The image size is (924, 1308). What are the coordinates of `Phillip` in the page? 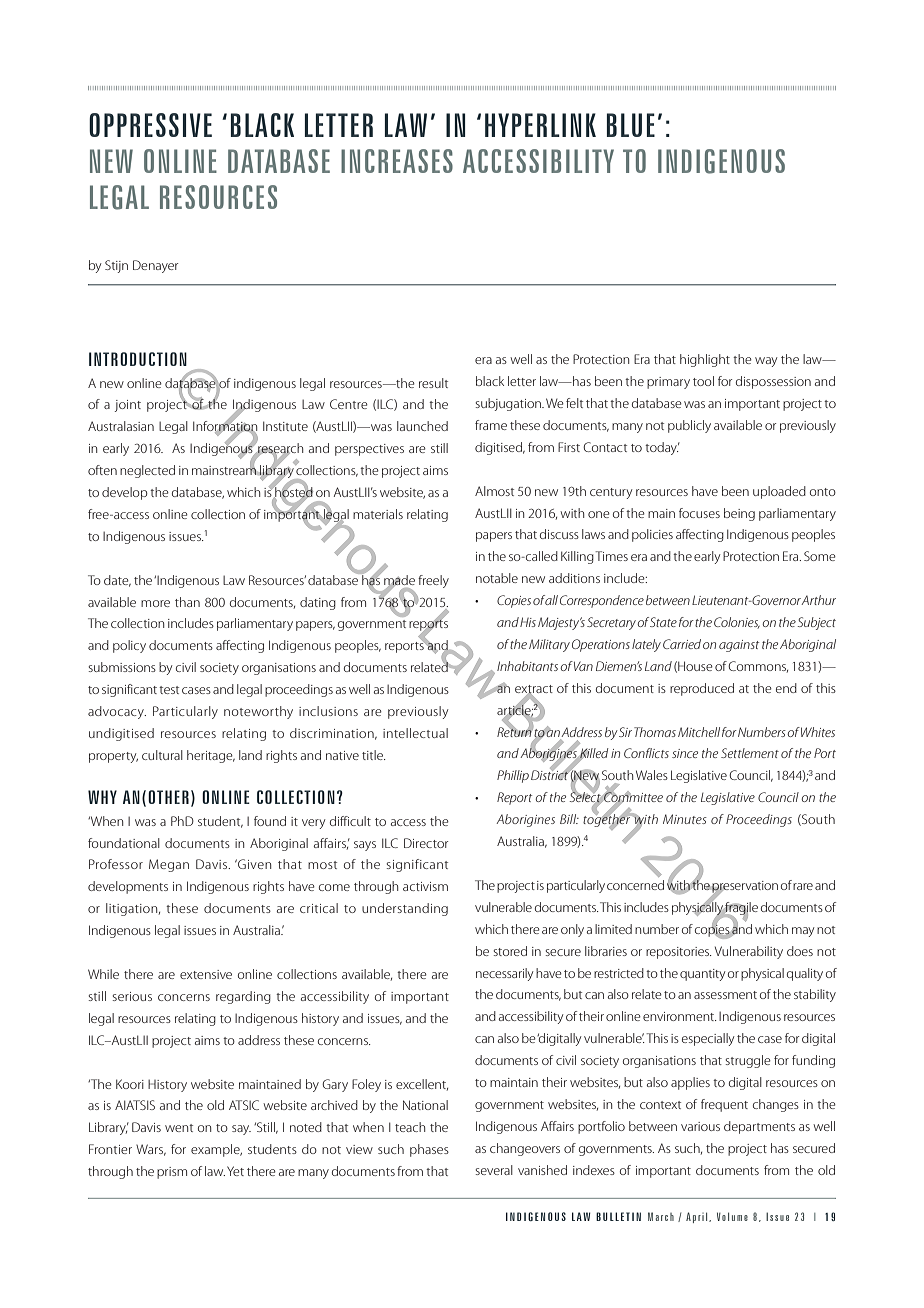 It's located at (513, 776).
